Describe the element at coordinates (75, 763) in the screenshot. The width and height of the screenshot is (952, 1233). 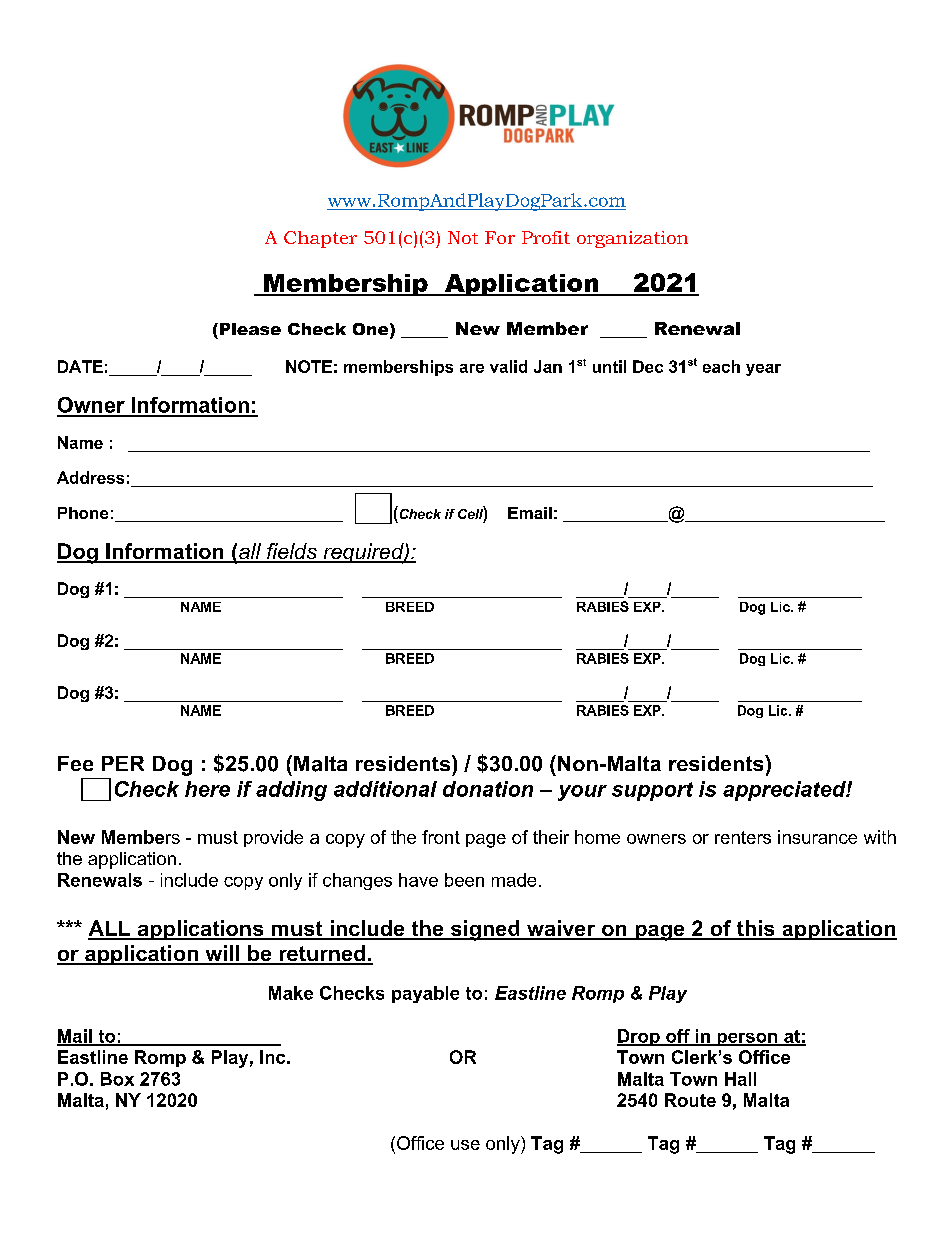
I see `Fee` at that location.
